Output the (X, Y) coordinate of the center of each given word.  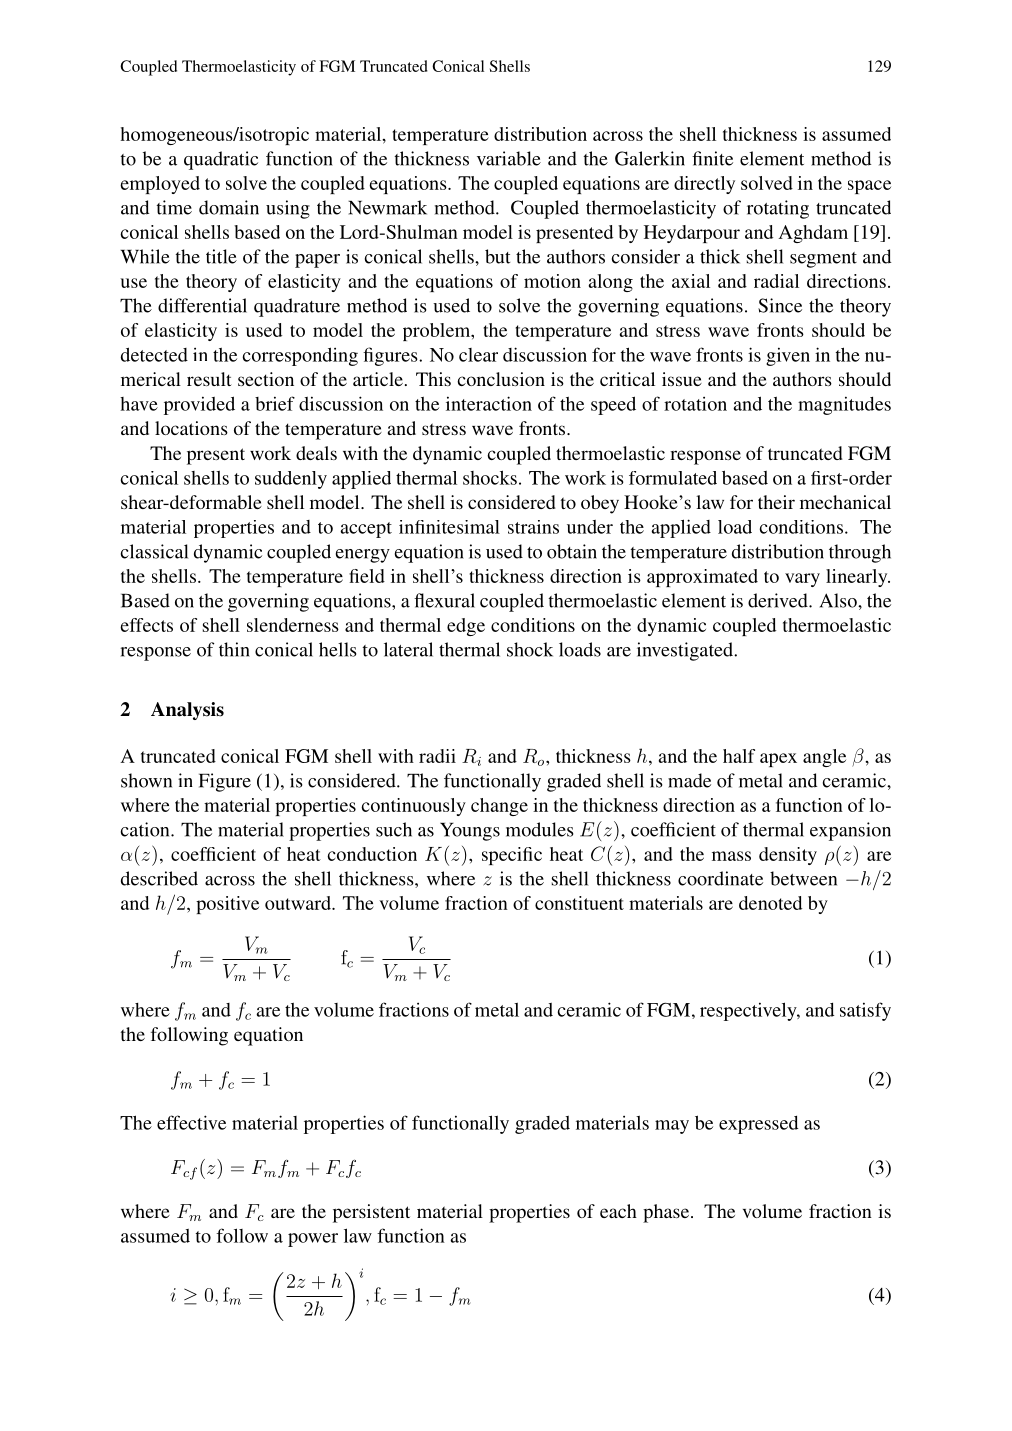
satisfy (865, 1011)
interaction (489, 403)
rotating (778, 209)
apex (778, 760)
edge (466, 627)
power (313, 1240)
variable (509, 158)
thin (234, 649)
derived (779, 600)
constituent (579, 903)
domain (229, 207)
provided (199, 405)
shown (146, 780)
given (788, 356)
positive (227, 905)
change (499, 807)
